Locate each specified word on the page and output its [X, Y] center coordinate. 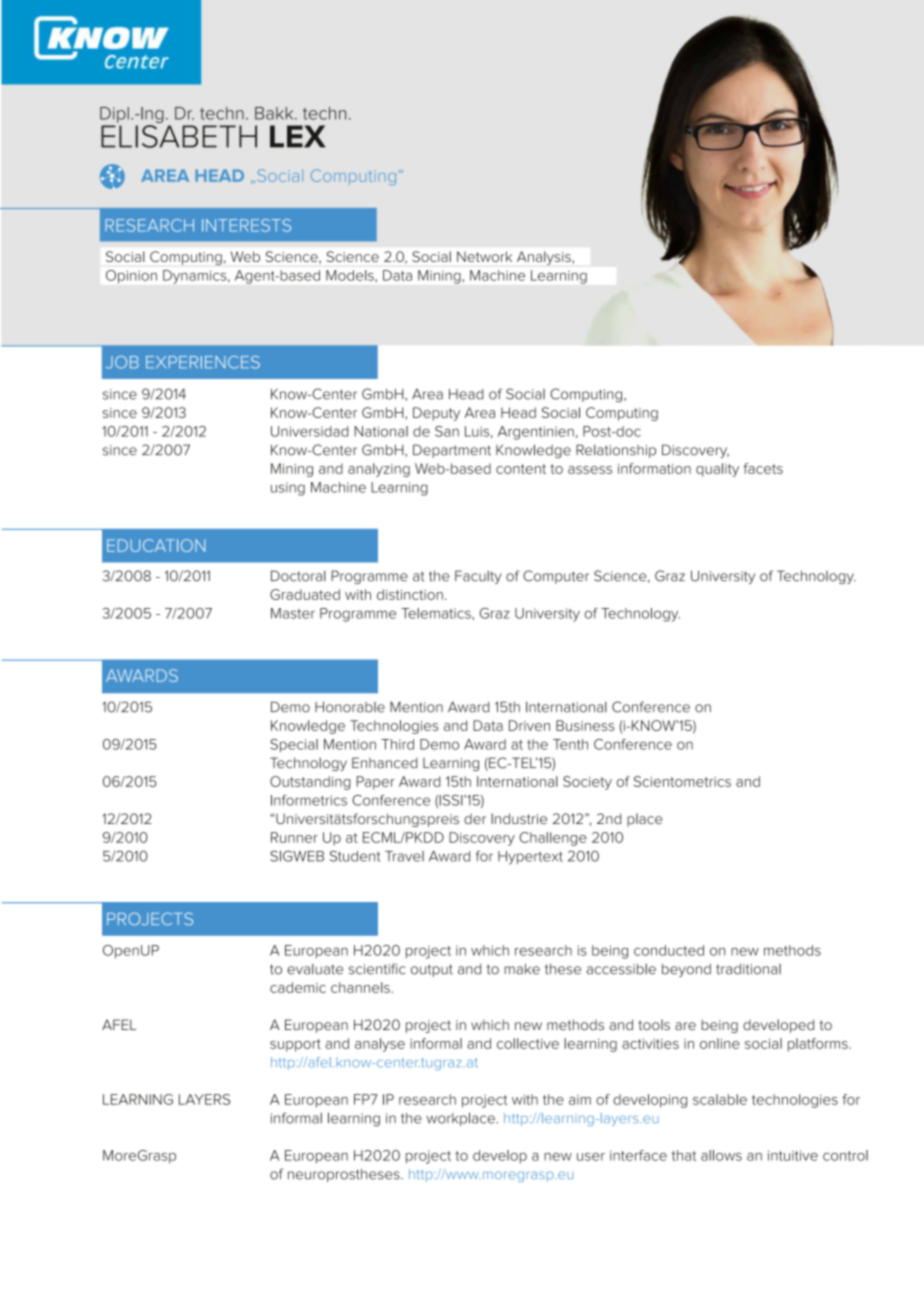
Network [484, 256]
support [295, 1045]
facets [763, 468]
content [521, 469]
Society [587, 783]
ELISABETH [179, 136]
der [475, 819]
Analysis [545, 258]
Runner [294, 837]
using [288, 489]
